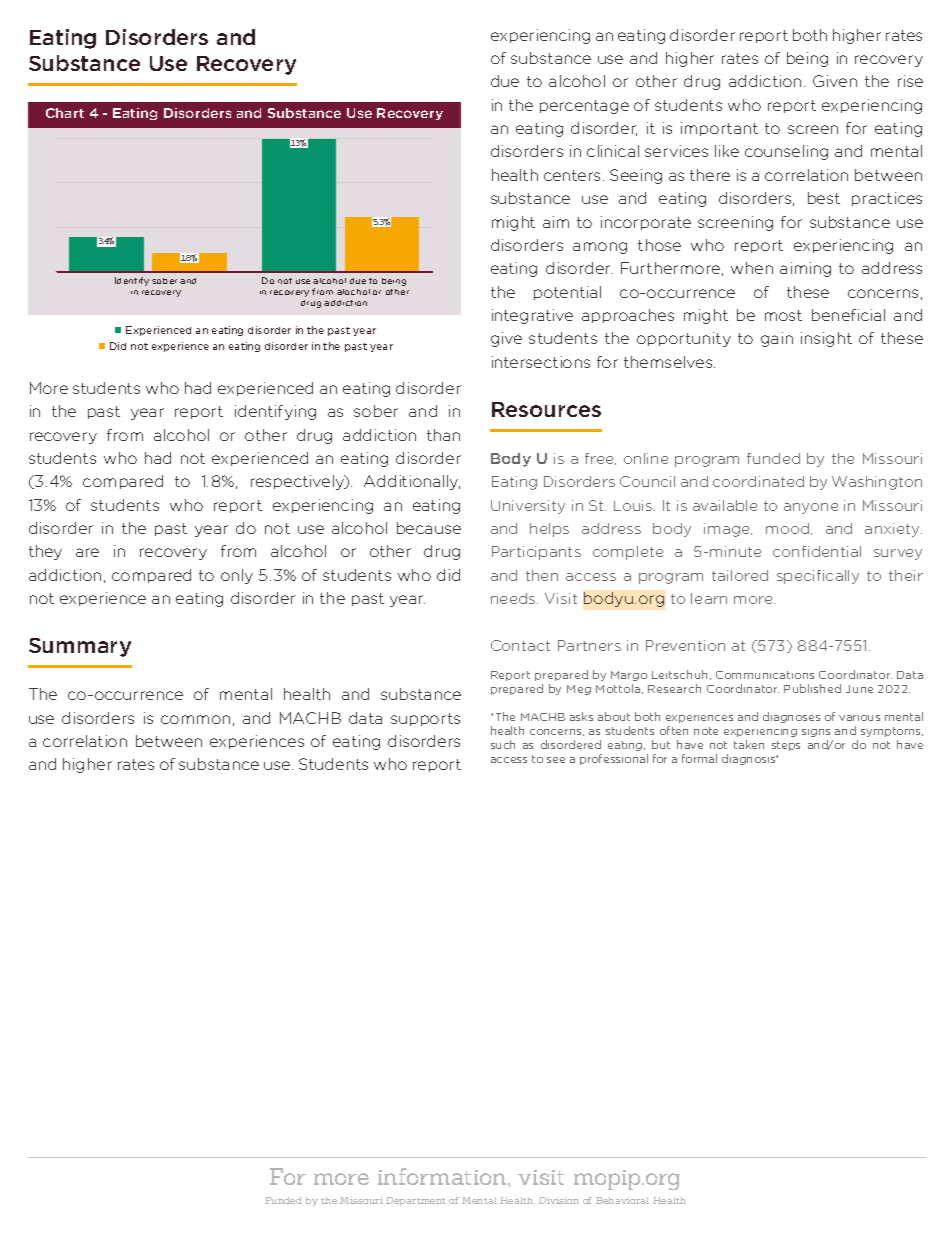  I want to click on counseling, so click(786, 152).
